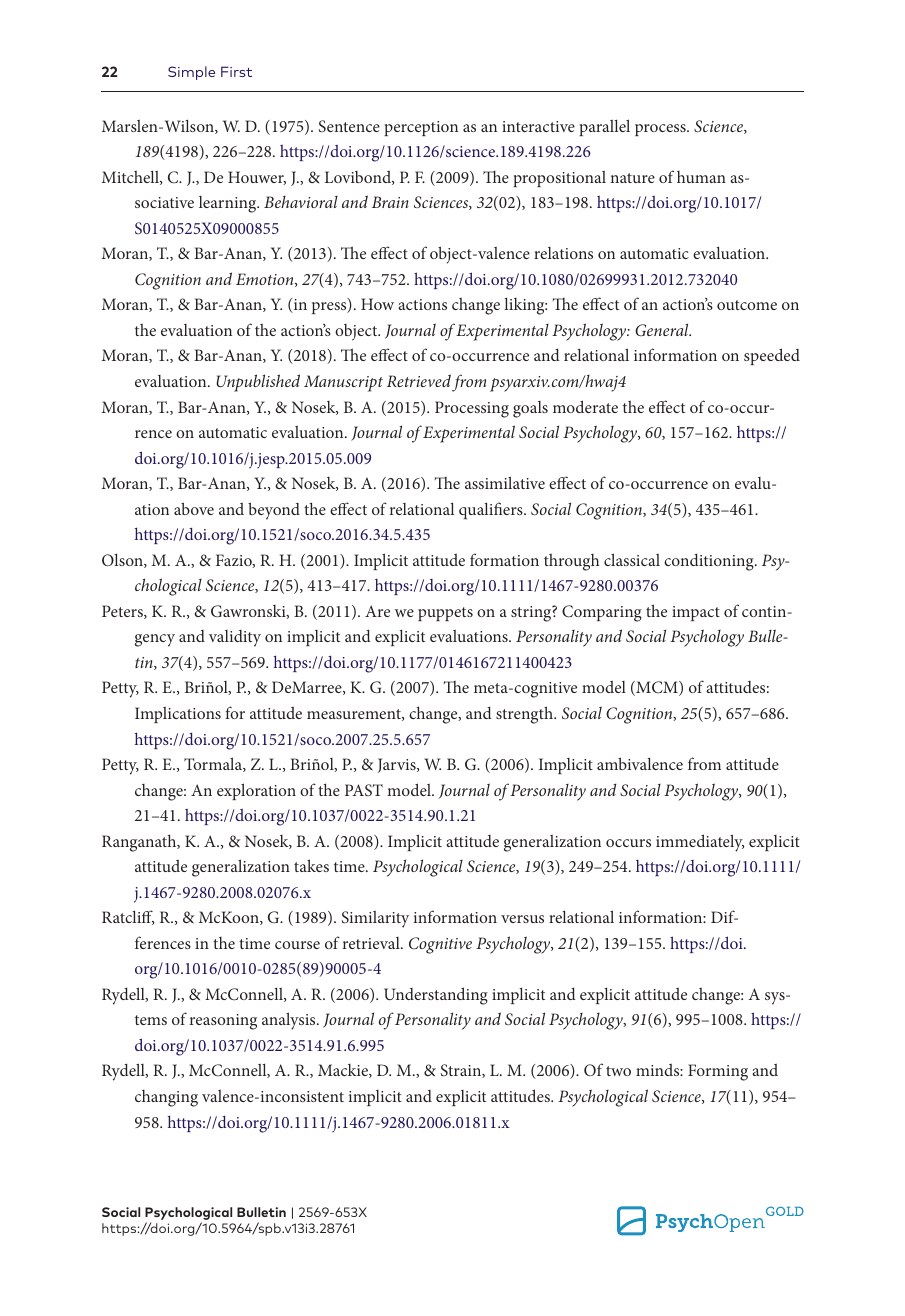 This screenshot has width=905, height=1316. Describe the element at coordinates (311, 865) in the screenshot. I see `takes` at that location.
